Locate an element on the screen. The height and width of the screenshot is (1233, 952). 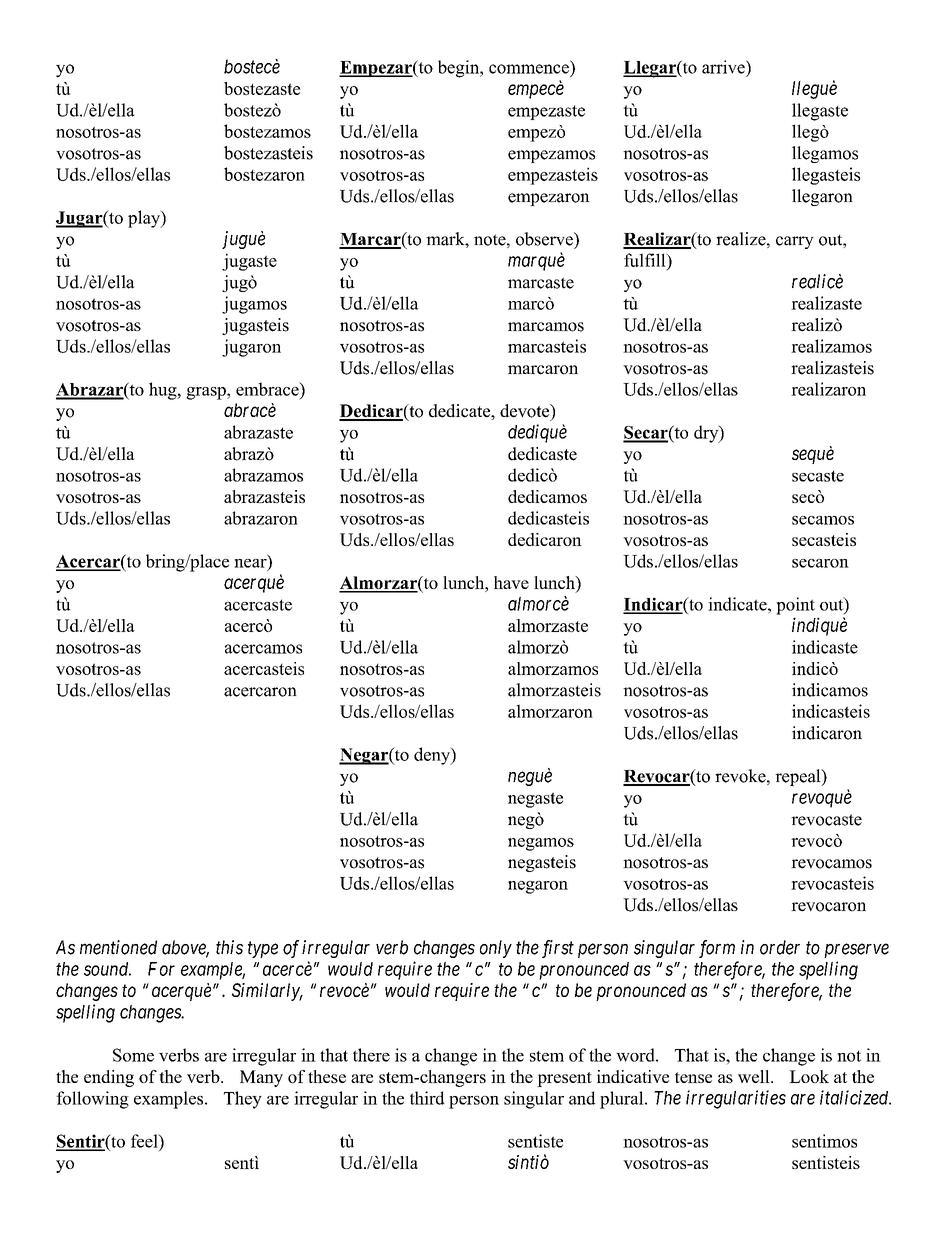
observe is located at coordinates (545, 239).
